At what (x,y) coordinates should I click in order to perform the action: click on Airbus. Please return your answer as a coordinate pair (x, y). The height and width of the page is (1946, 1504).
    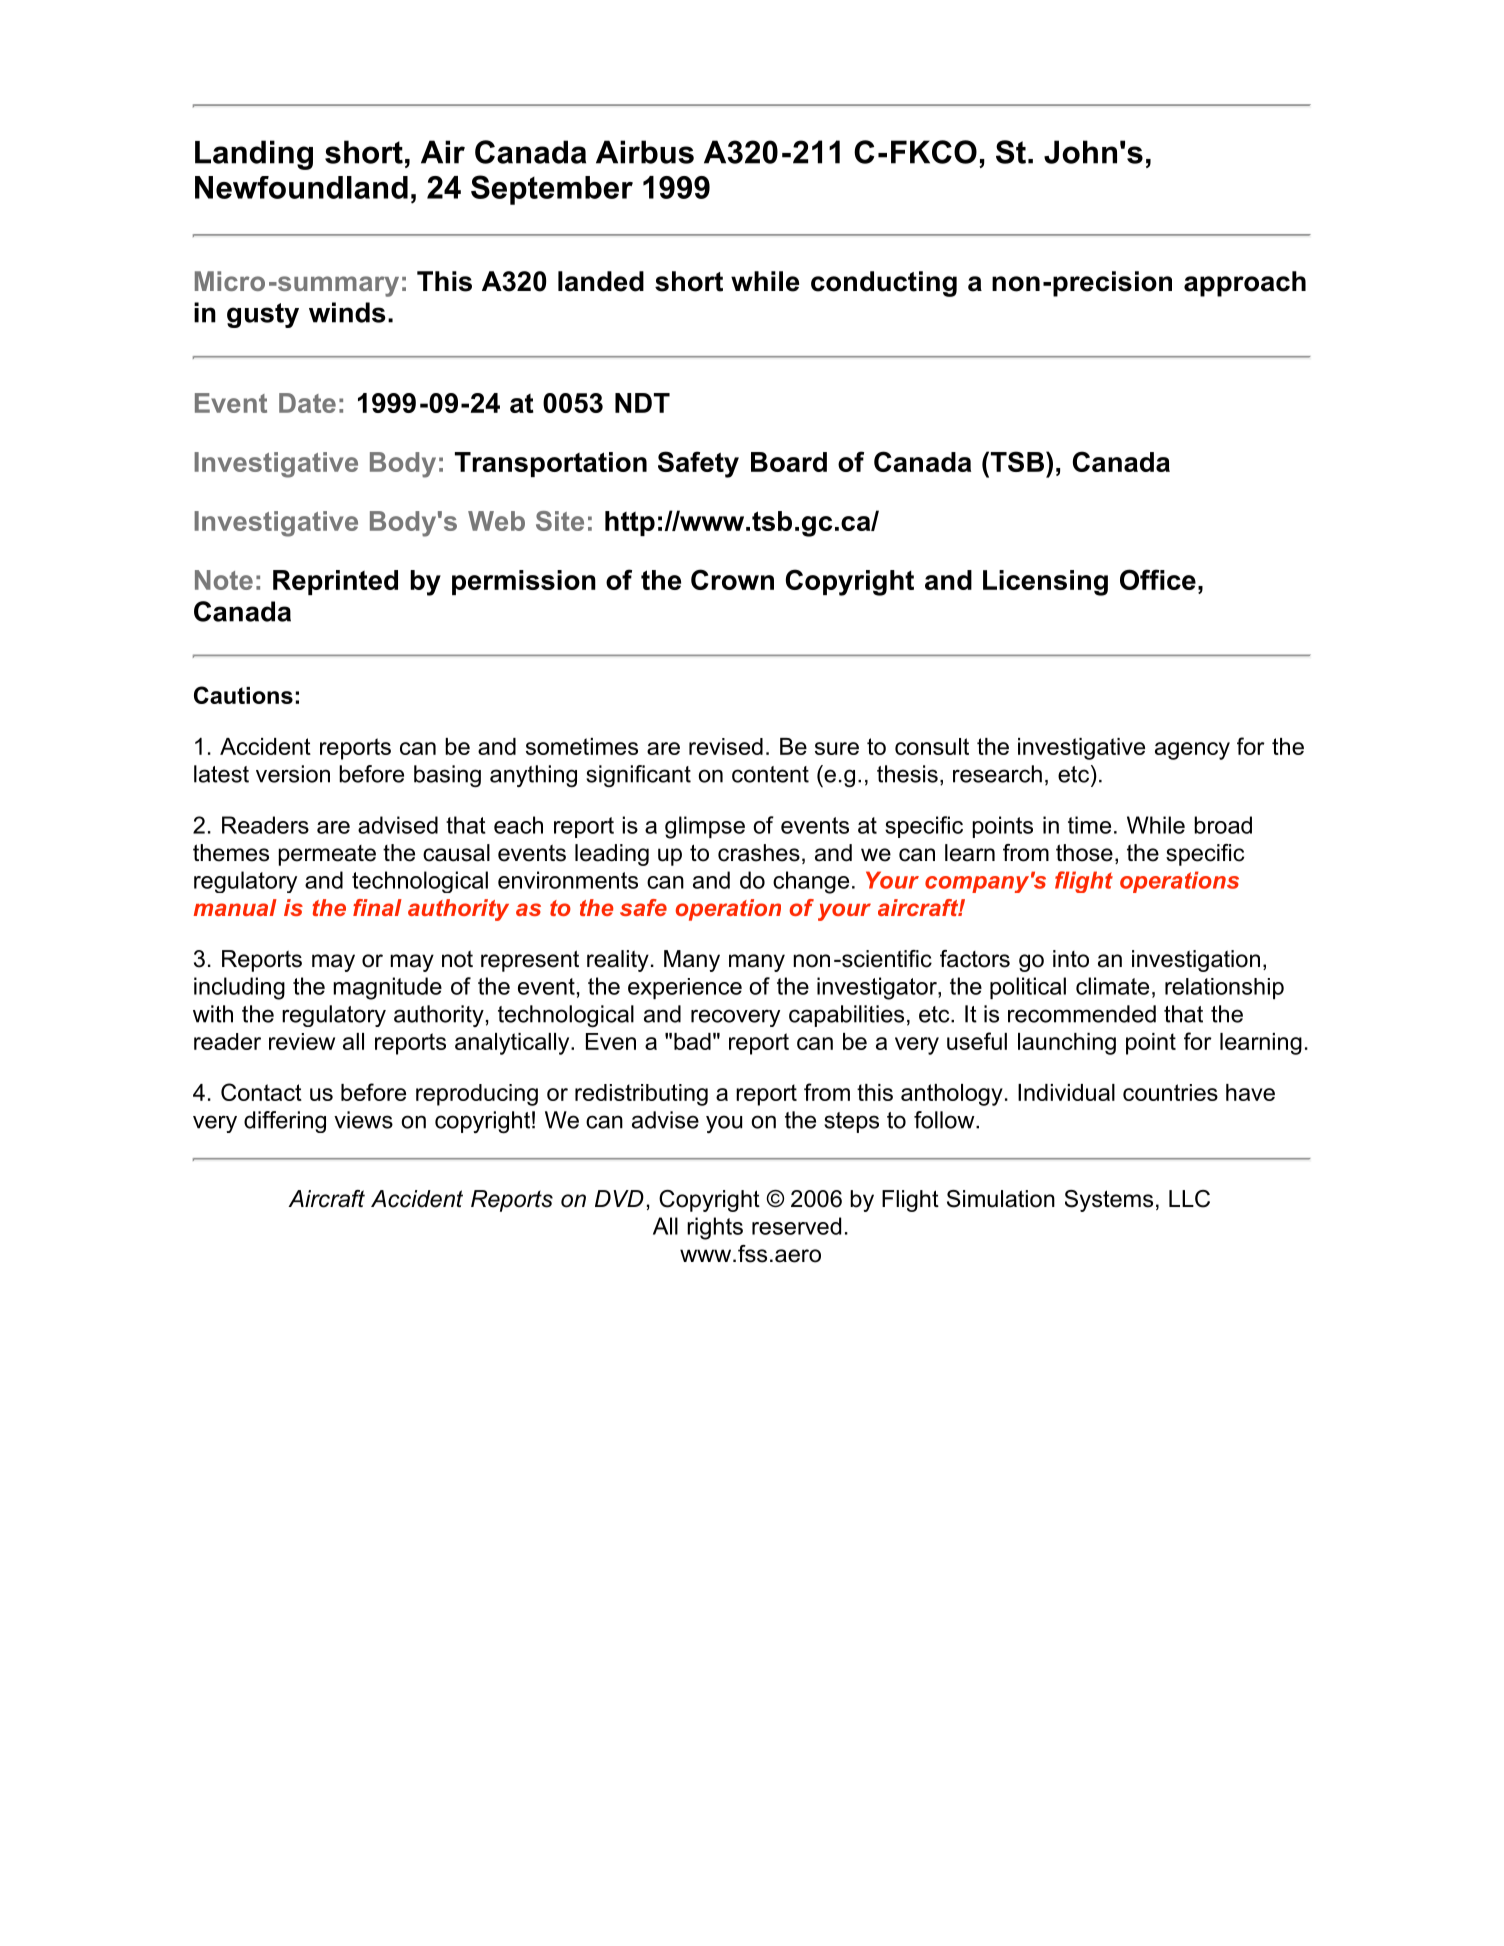
    Looking at the image, I should click on (645, 152).
